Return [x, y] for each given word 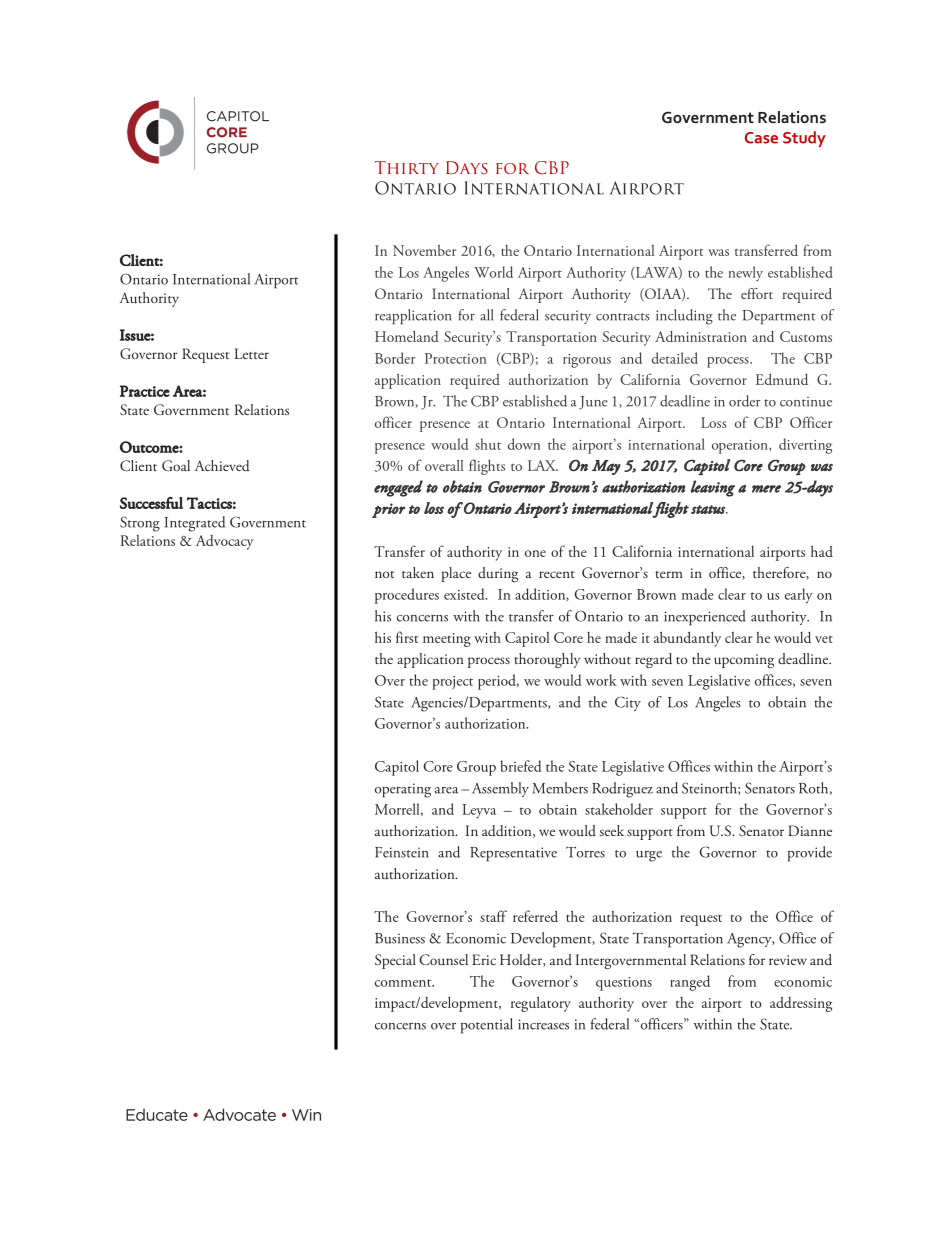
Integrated [195, 524]
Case [761, 138]
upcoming [744, 661]
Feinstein [402, 852]
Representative [513, 854]
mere [766, 489]
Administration [701, 336]
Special [395, 961]
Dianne [810, 830]
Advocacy [225, 542]
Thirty [407, 167]
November [424, 250]
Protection [455, 358]
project [452, 683]
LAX [543, 465]
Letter [251, 353]
